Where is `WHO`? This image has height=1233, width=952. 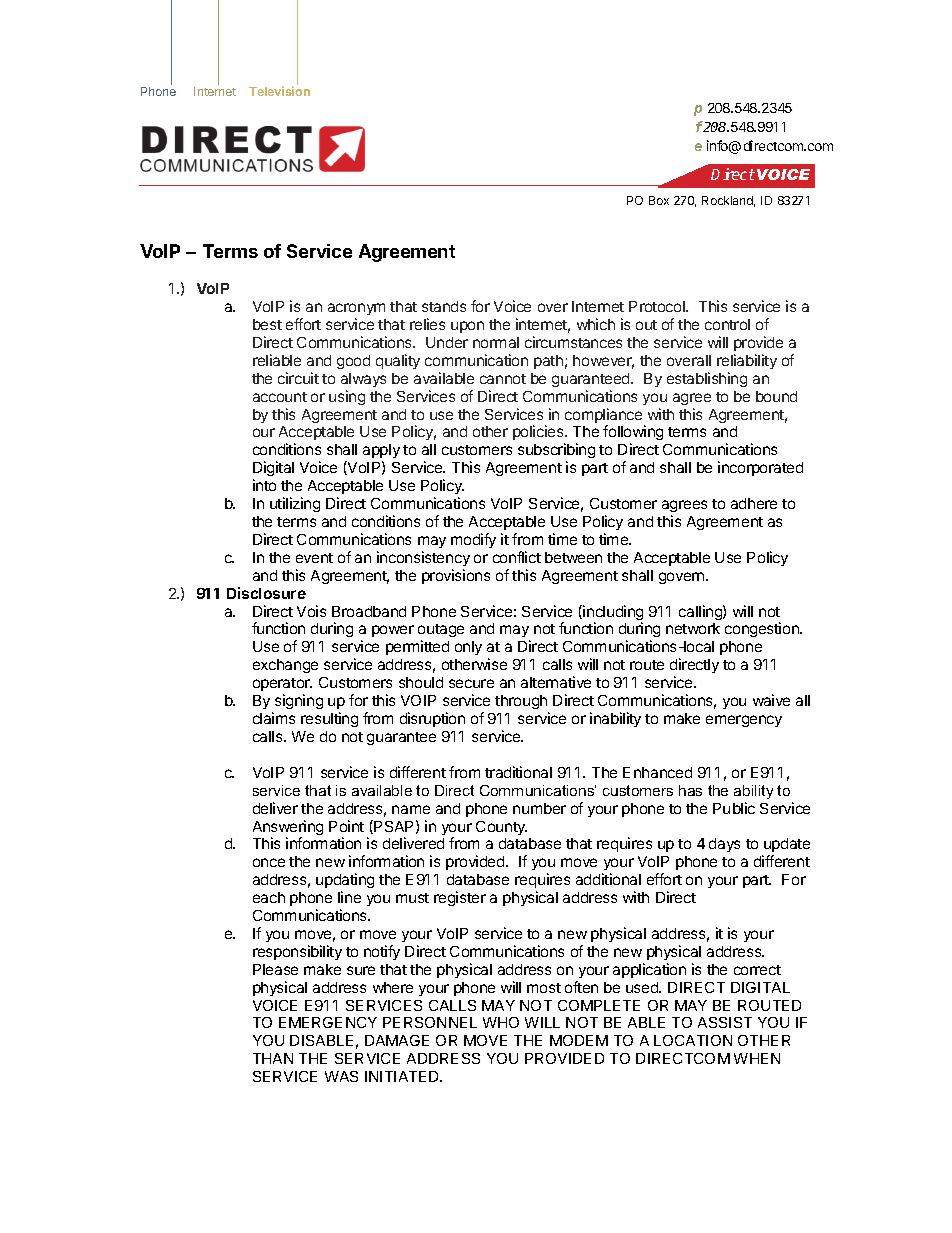
WHO is located at coordinates (501, 1022).
